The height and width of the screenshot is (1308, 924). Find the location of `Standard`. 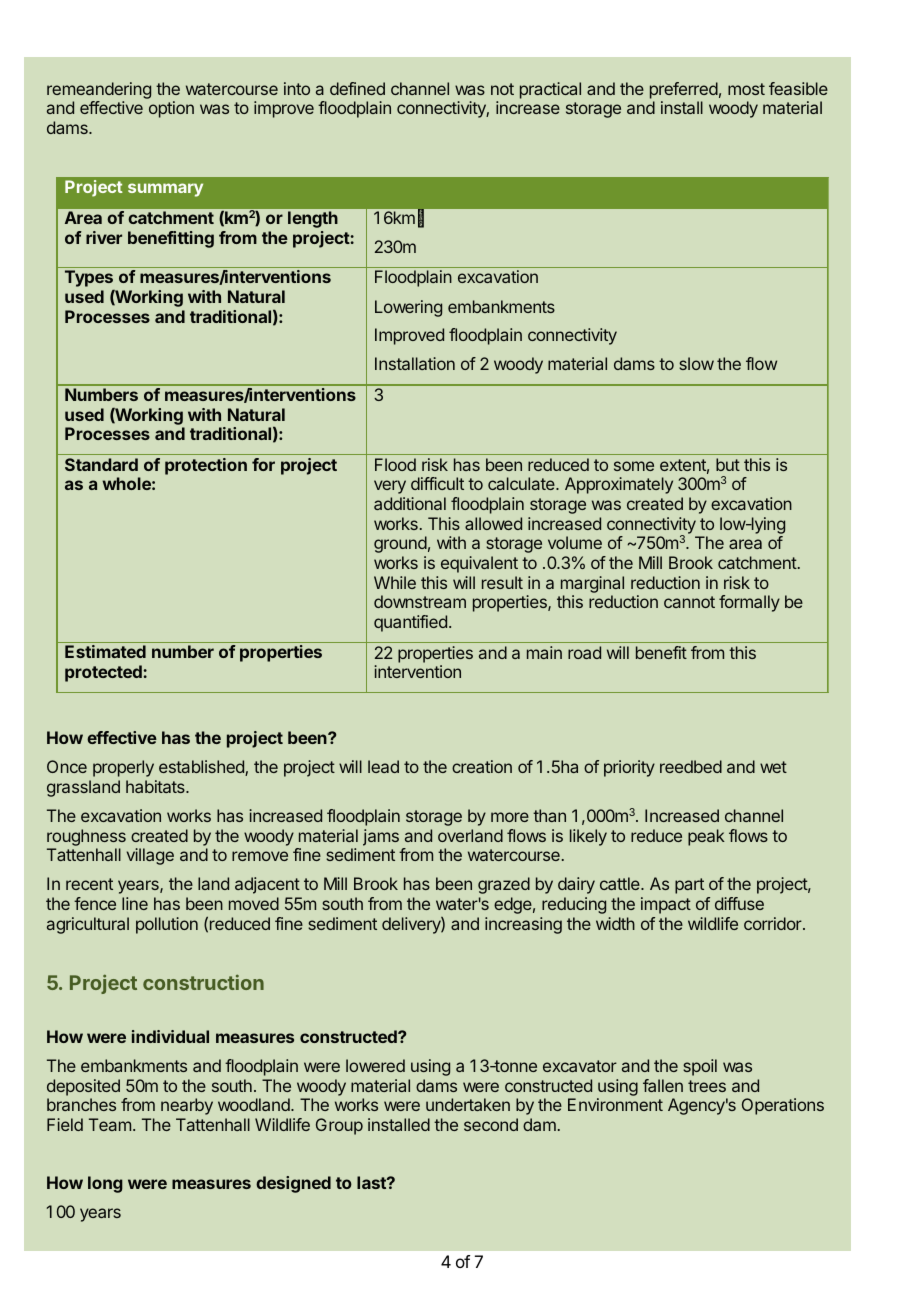

Standard is located at coordinates (101, 464).
